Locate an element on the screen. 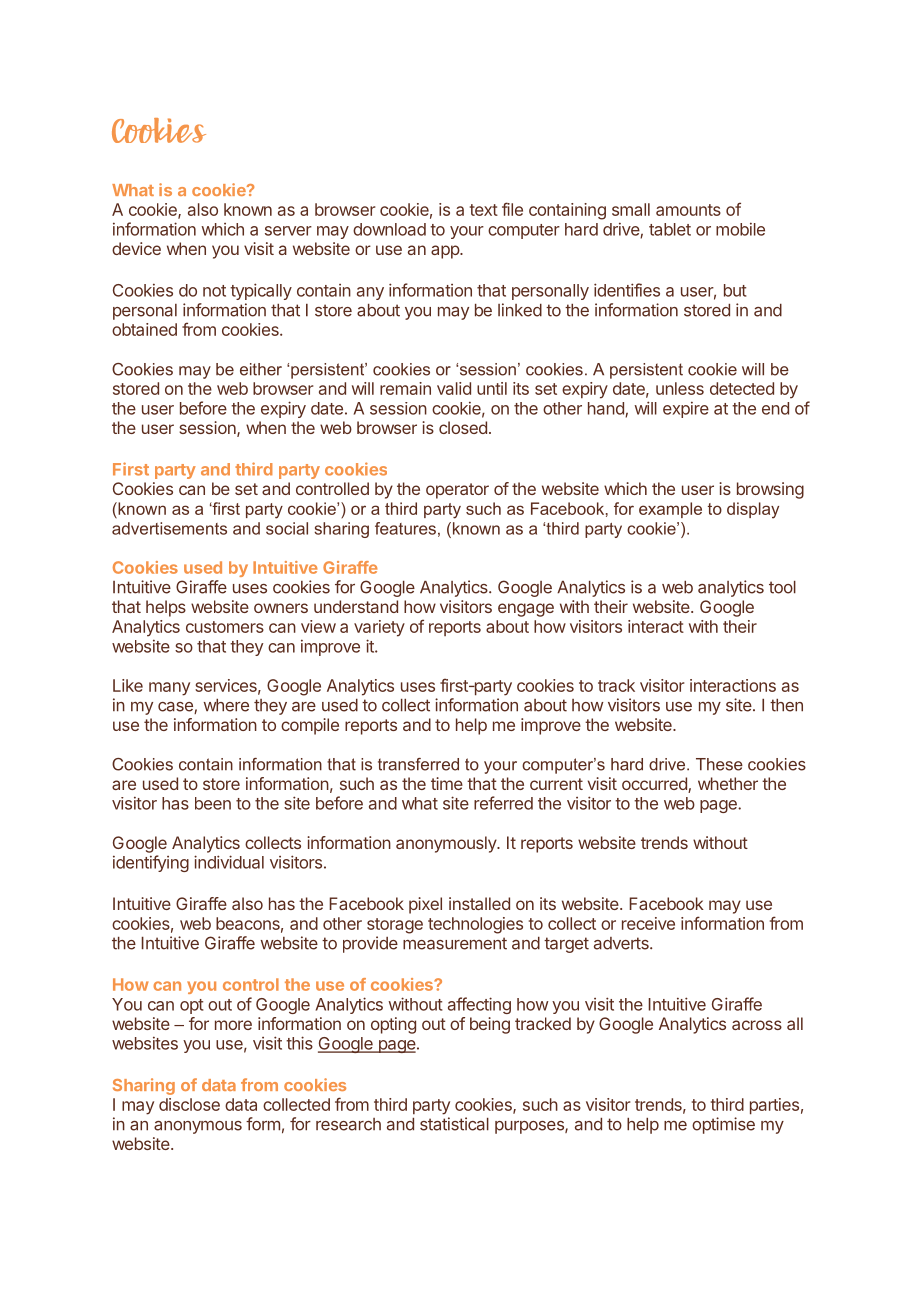  mobile is located at coordinates (740, 229).
